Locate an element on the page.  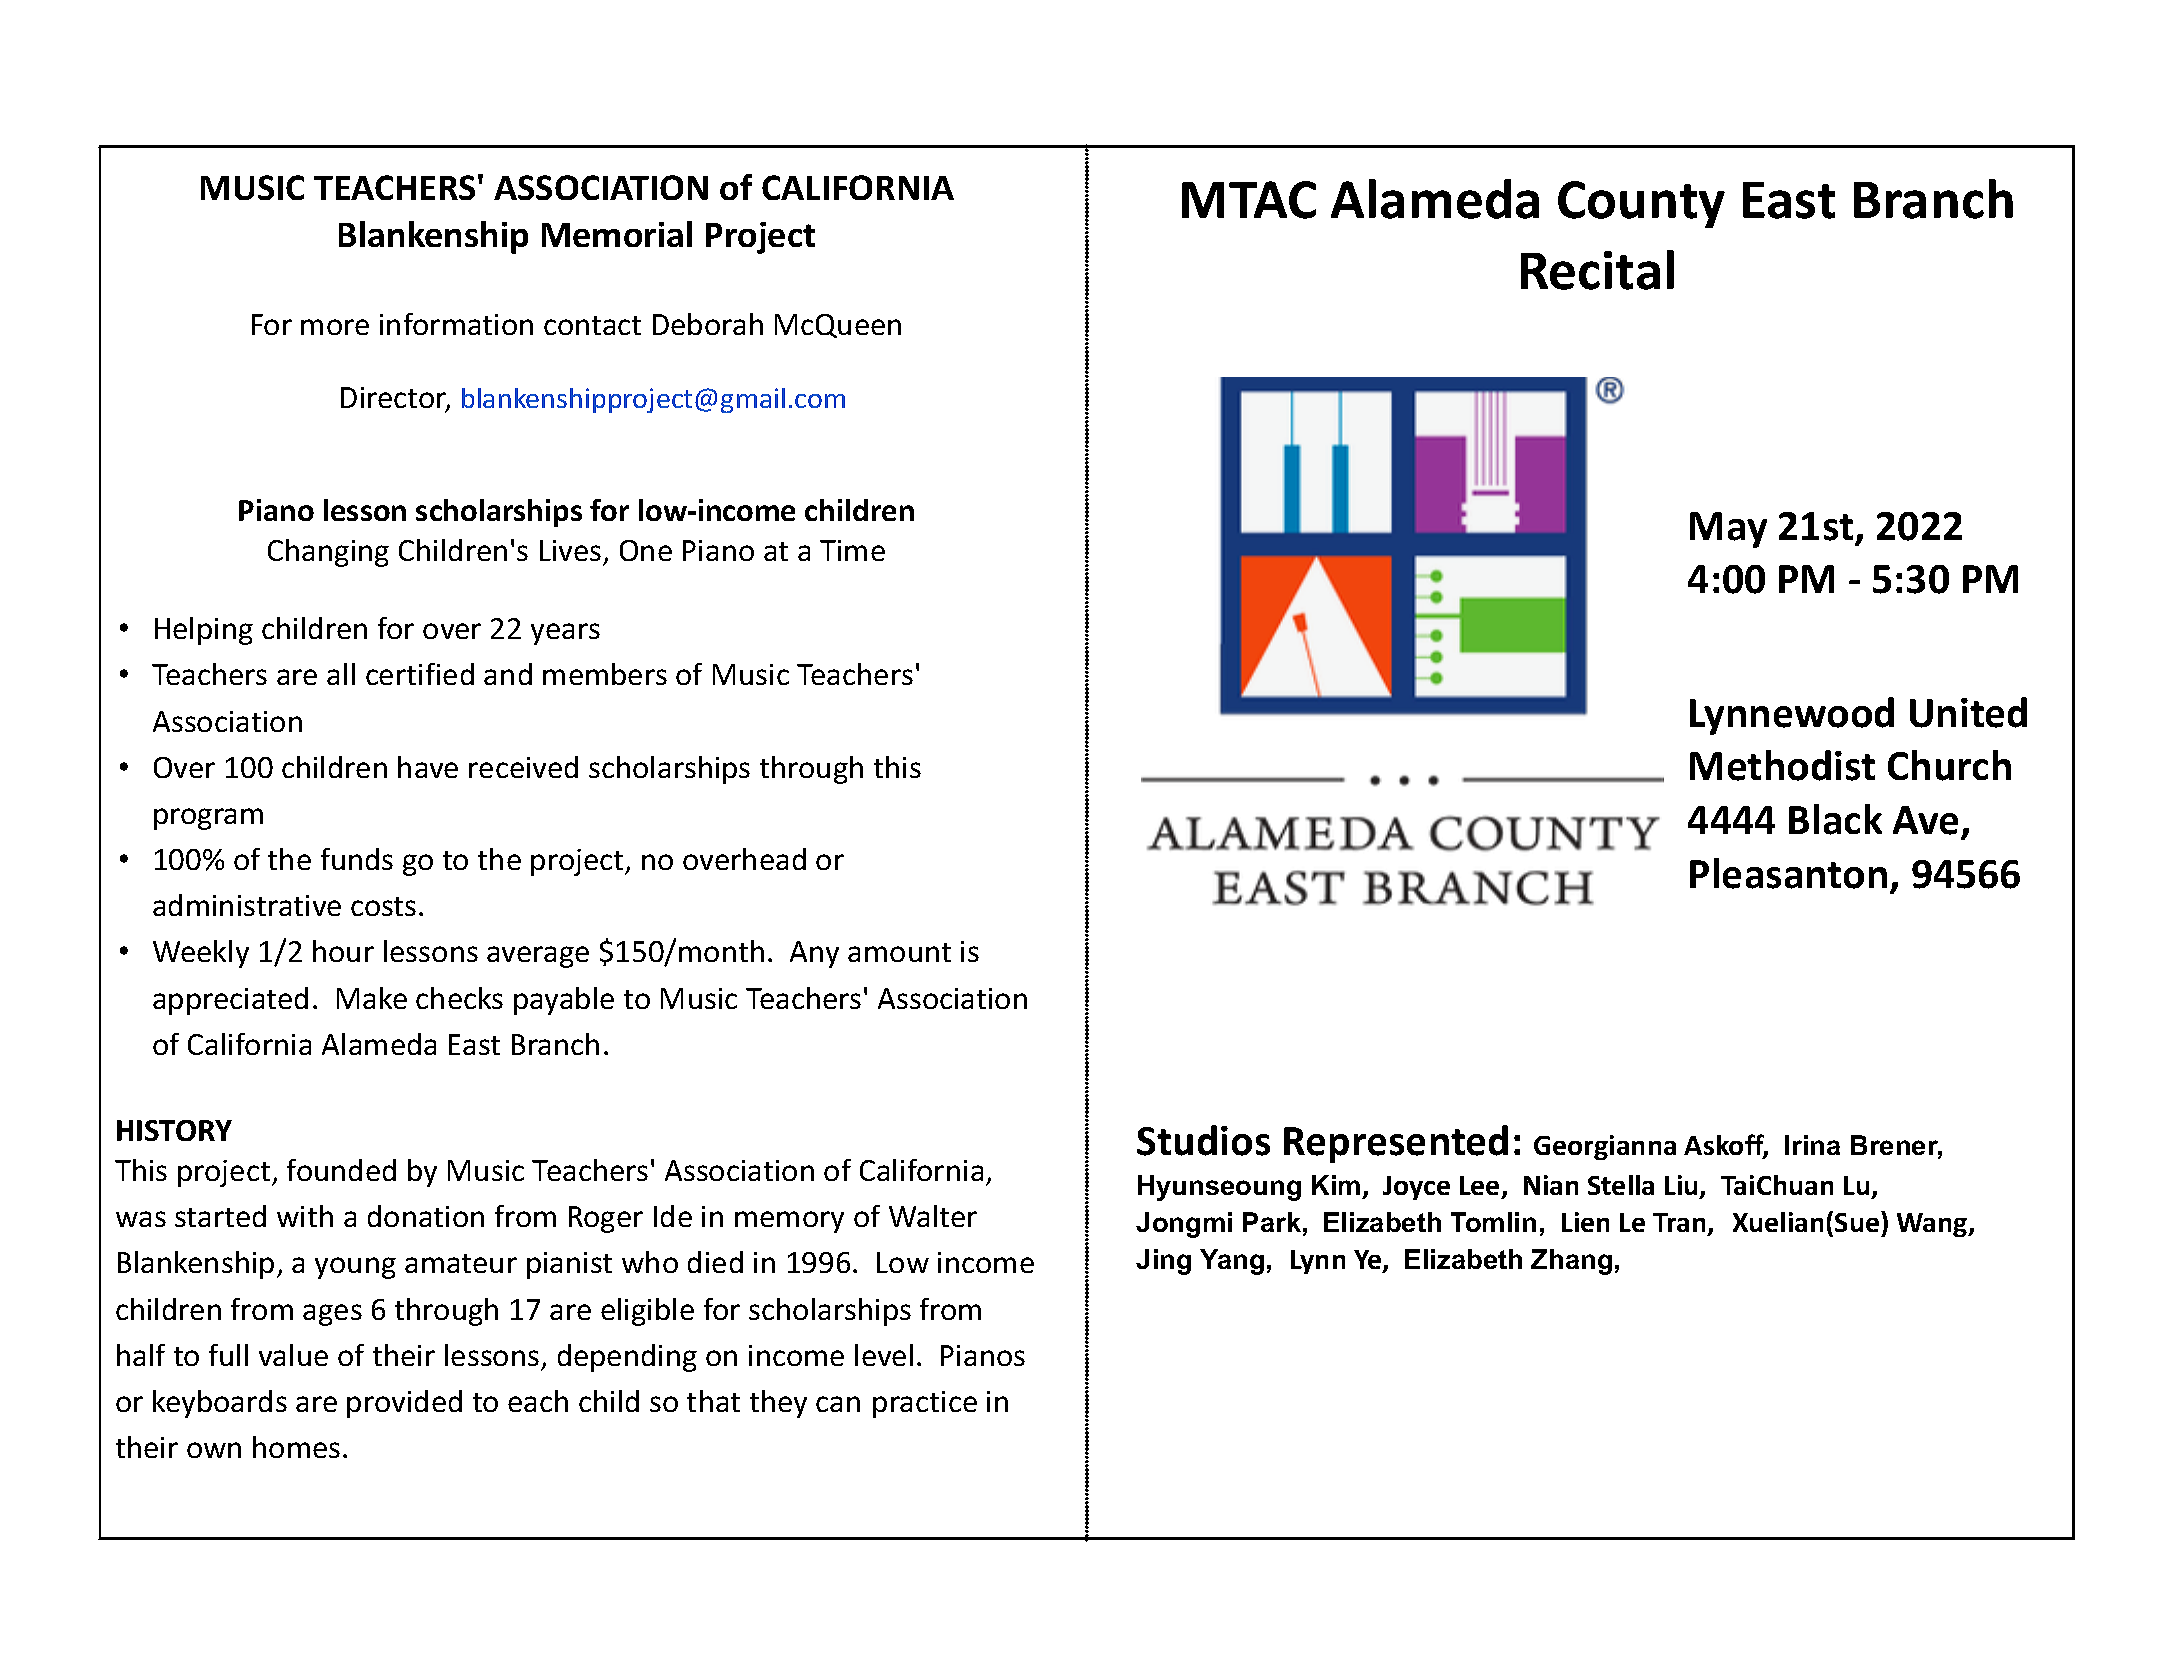
Black is located at coordinates (1835, 819).
